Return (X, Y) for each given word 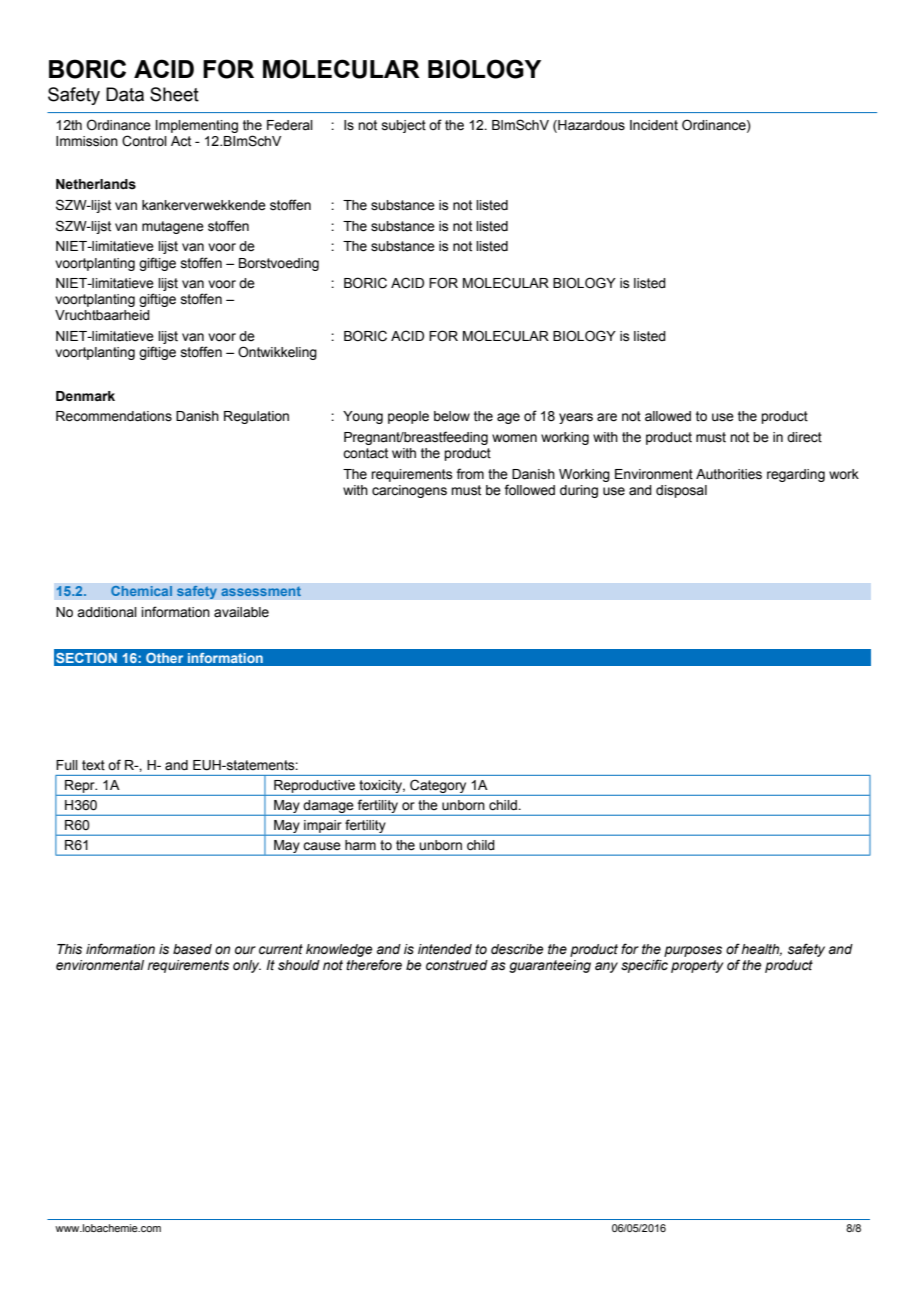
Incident (654, 125)
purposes (693, 951)
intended (445, 949)
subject (404, 126)
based (192, 949)
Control (144, 141)
